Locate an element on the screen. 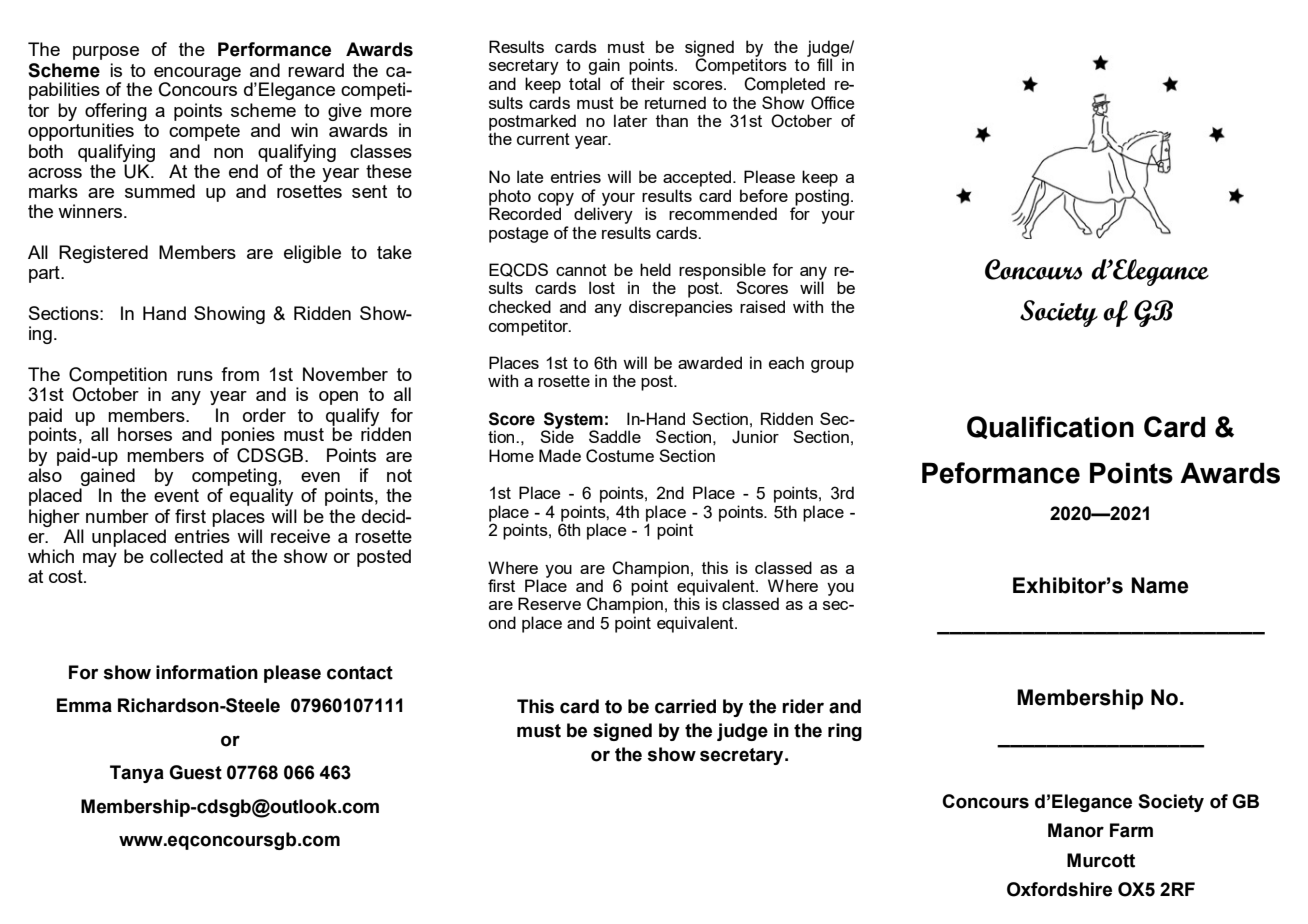 This screenshot has width=1308, height=924. total is located at coordinates (584, 83).
